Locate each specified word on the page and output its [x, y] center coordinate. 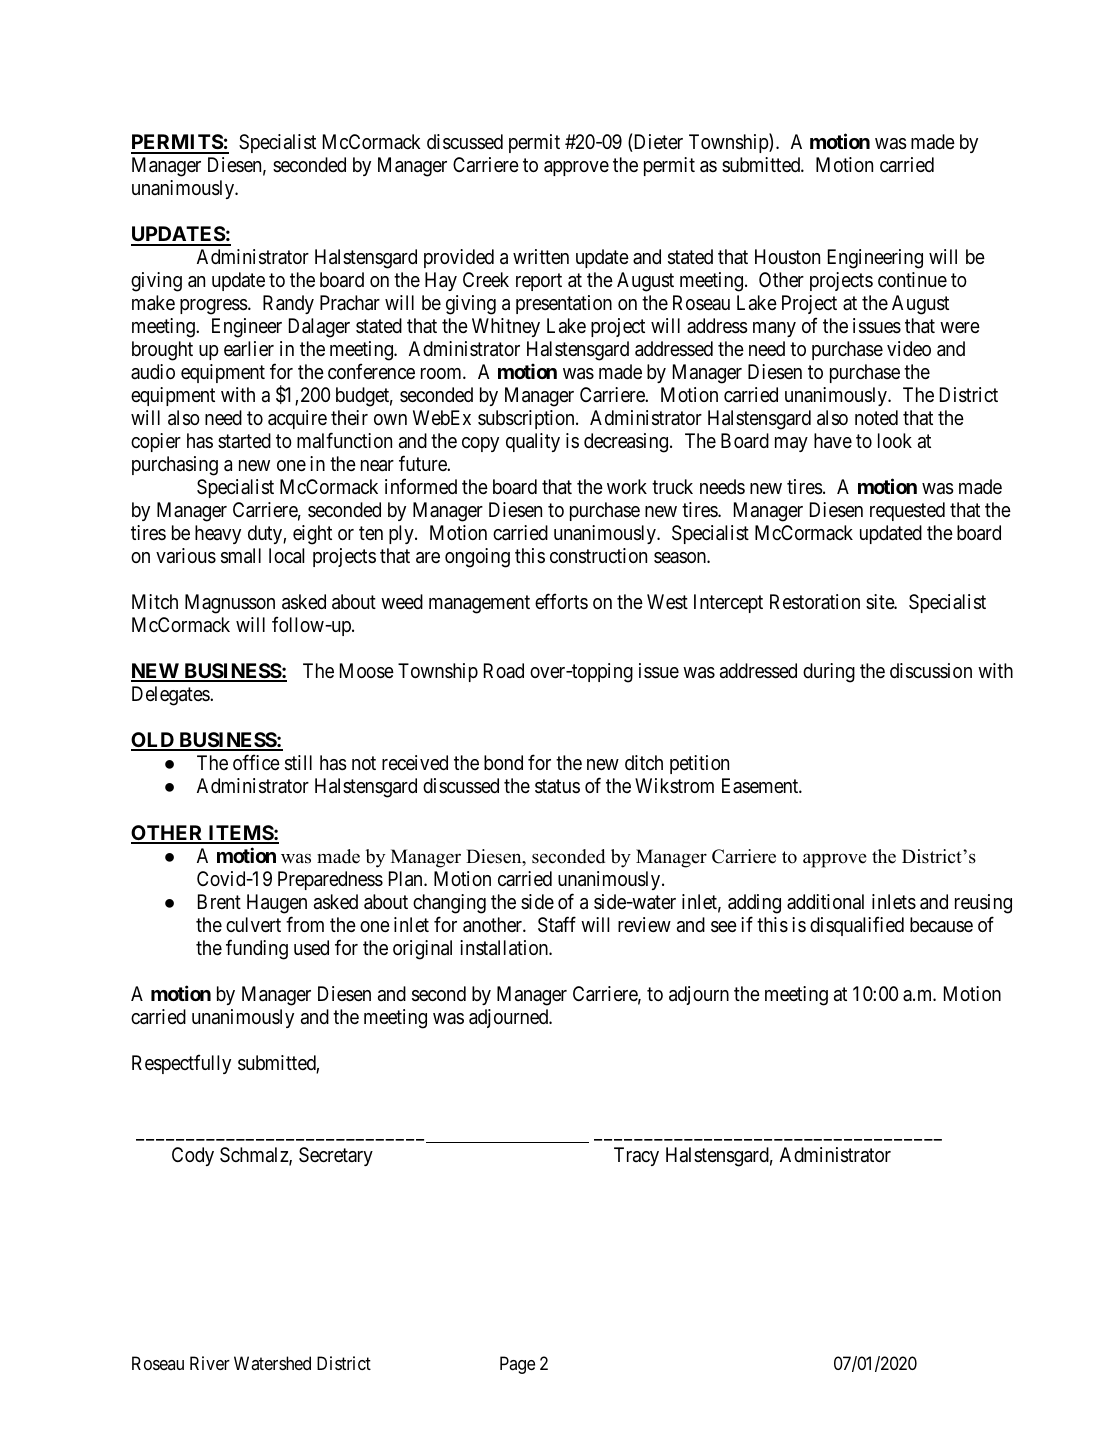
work [627, 486]
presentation [564, 304]
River [210, 1363]
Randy [288, 304]
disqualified [857, 926]
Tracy [636, 1156]
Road [504, 670]
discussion [931, 671]
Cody [193, 1156]
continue [912, 280]
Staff [557, 924]
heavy [218, 534]
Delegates [171, 696]
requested [907, 511]
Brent [219, 901]
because [941, 924]
